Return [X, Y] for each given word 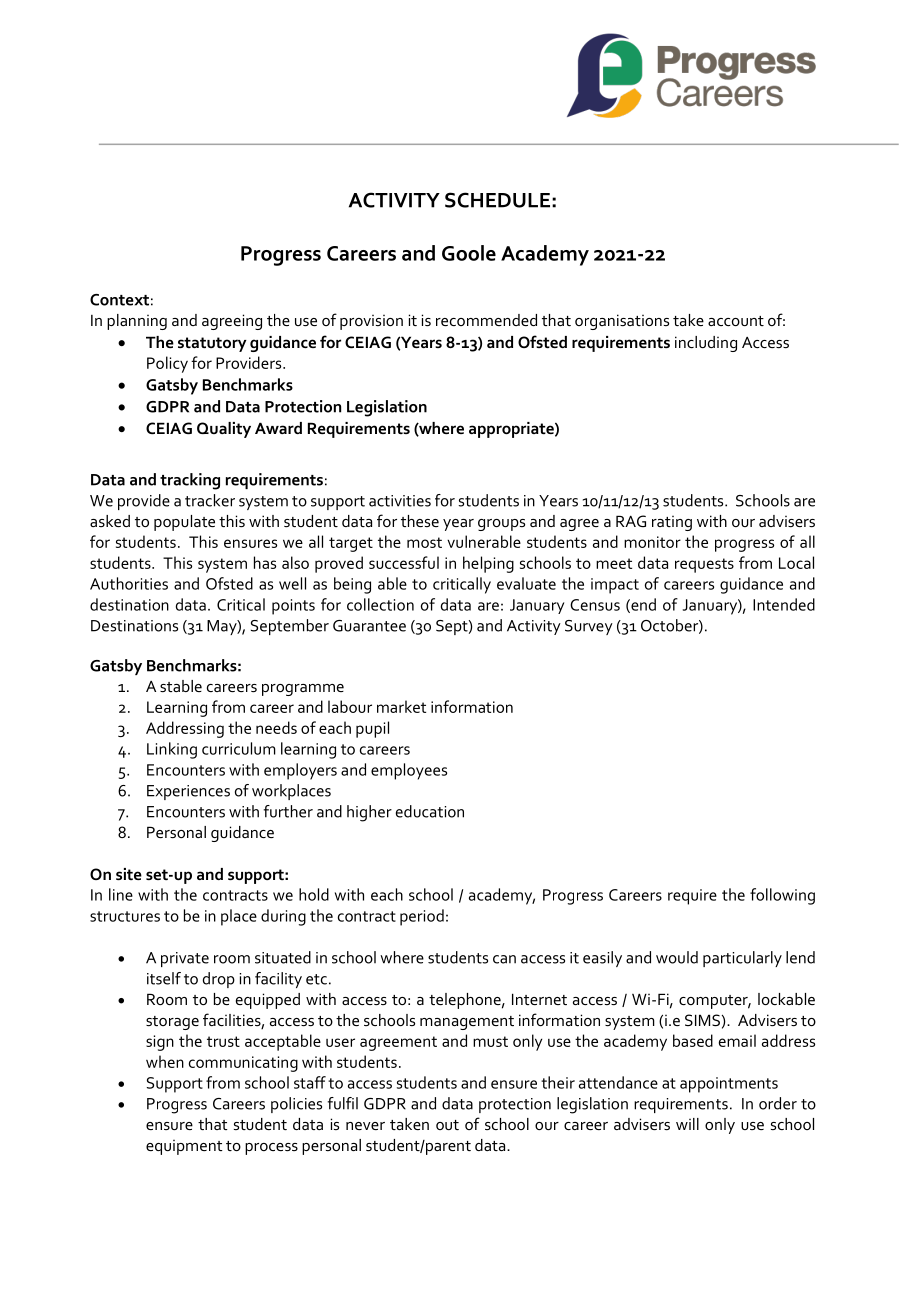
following [782, 896]
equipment [184, 1147]
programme [303, 690]
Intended [784, 604]
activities [400, 501]
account [736, 321]
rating [672, 523]
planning [137, 322]
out [447, 1125]
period [422, 917]
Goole [469, 253]
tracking [190, 481]
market [401, 706]
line [121, 894]
